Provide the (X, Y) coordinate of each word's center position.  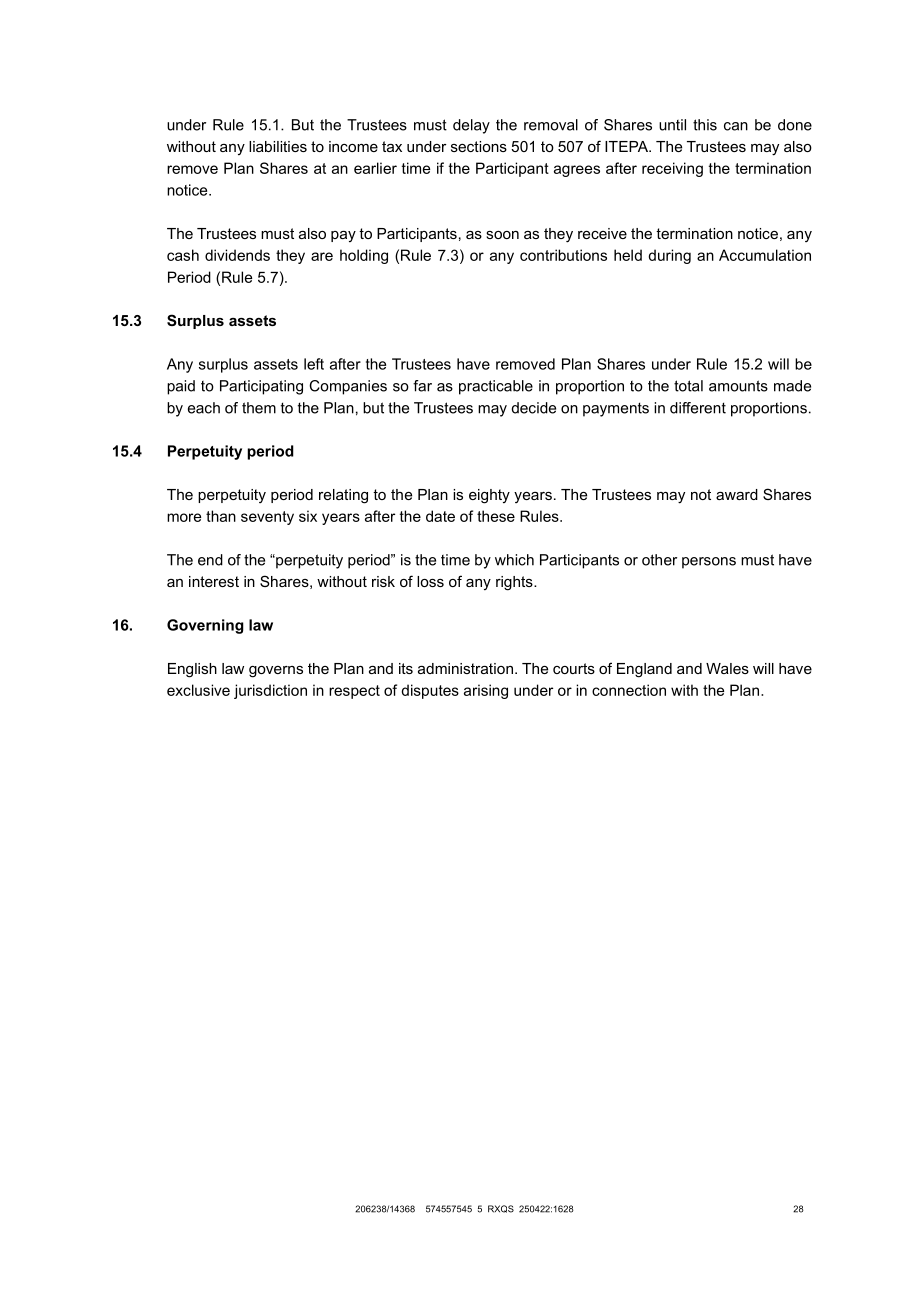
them (259, 408)
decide (534, 408)
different (698, 408)
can (736, 126)
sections (479, 146)
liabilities (278, 146)
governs (276, 672)
